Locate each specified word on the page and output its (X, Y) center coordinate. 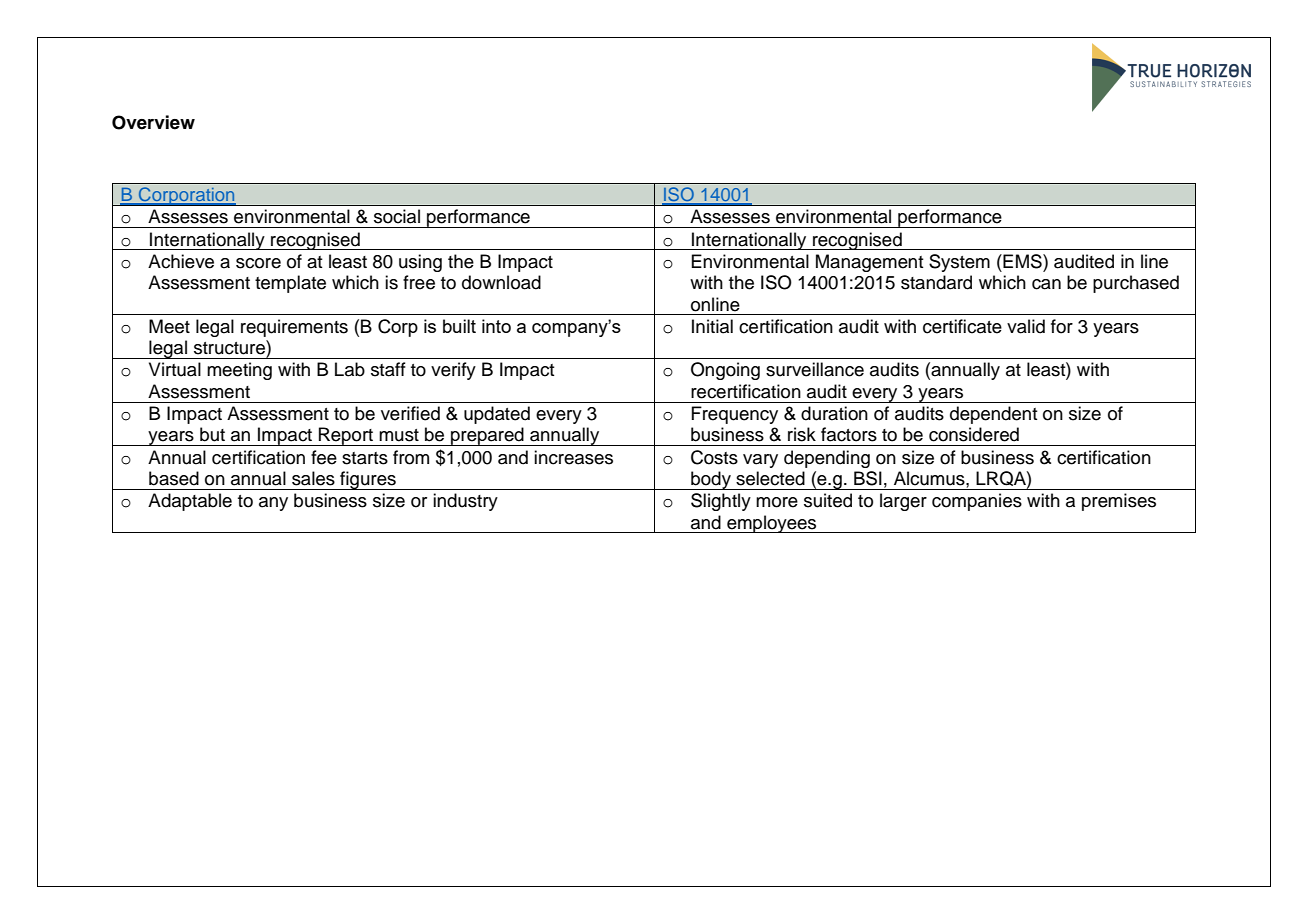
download (501, 282)
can (1046, 284)
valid (1026, 326)
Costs (714, 457)
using (420, 263)
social (397, 216)
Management (870, 263)
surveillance (815, 369)
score (258, 263)
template (290, 284)
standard (936, 282)
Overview (153, 122)
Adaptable (190, 502)
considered (974, 434)
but (212, 434)
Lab (350, 369)
